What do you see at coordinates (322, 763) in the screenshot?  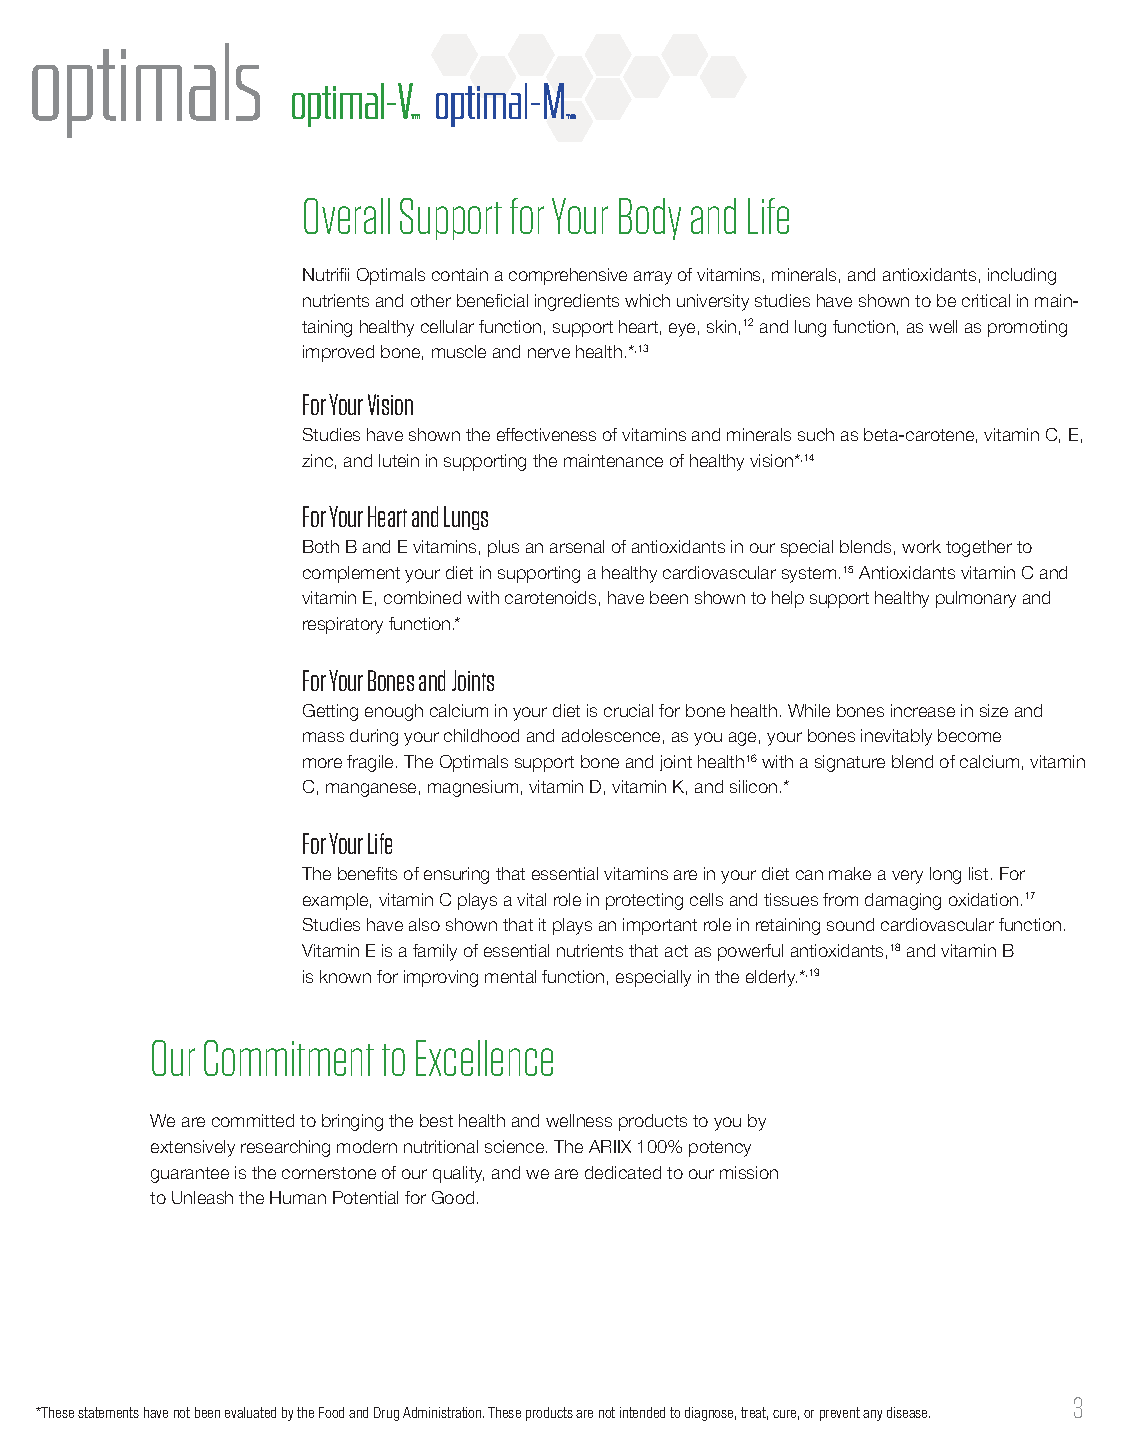 I see `more` at bounding box center [322, 763].
